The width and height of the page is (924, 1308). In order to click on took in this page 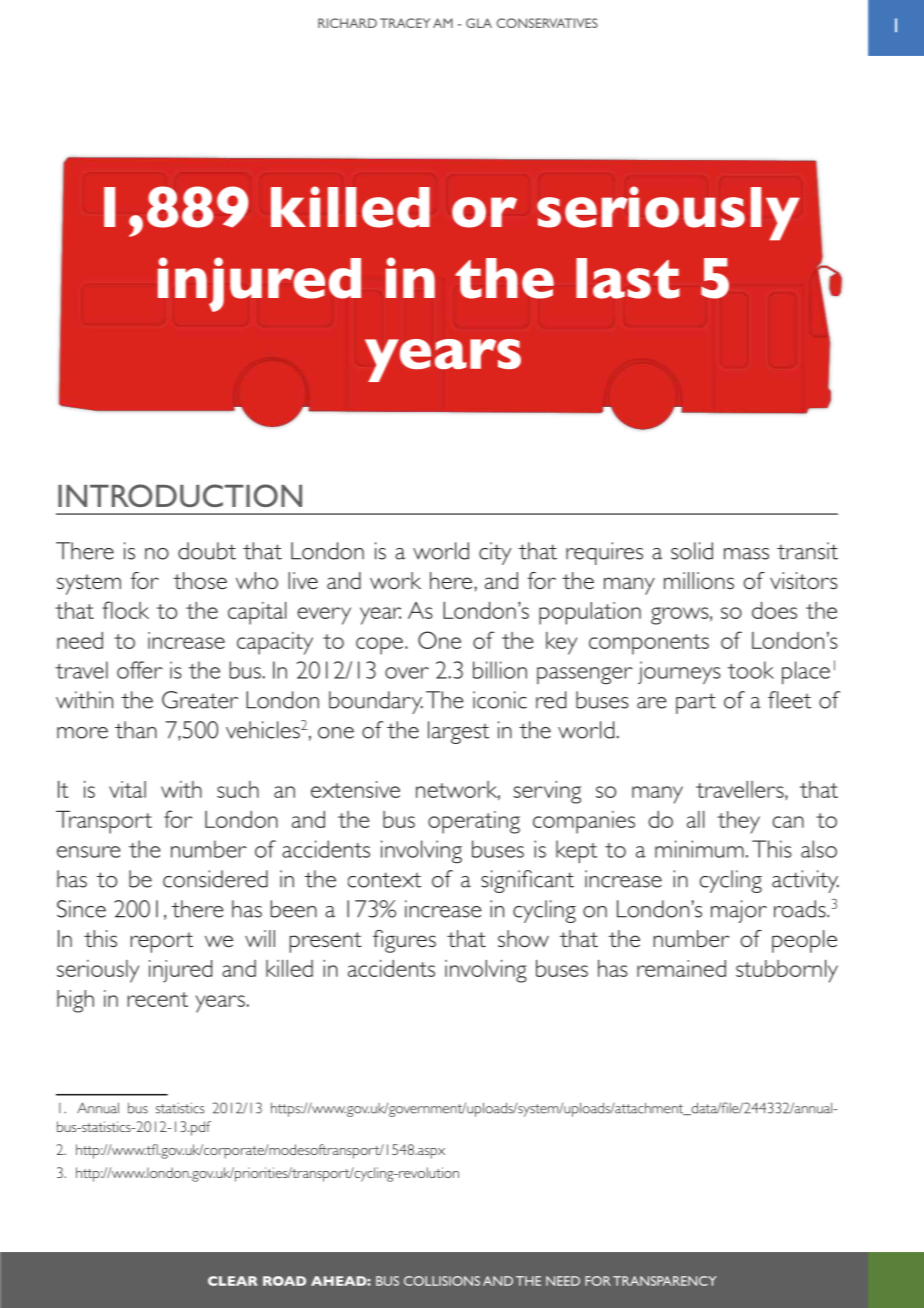, I will do `click(751, 670)`.
